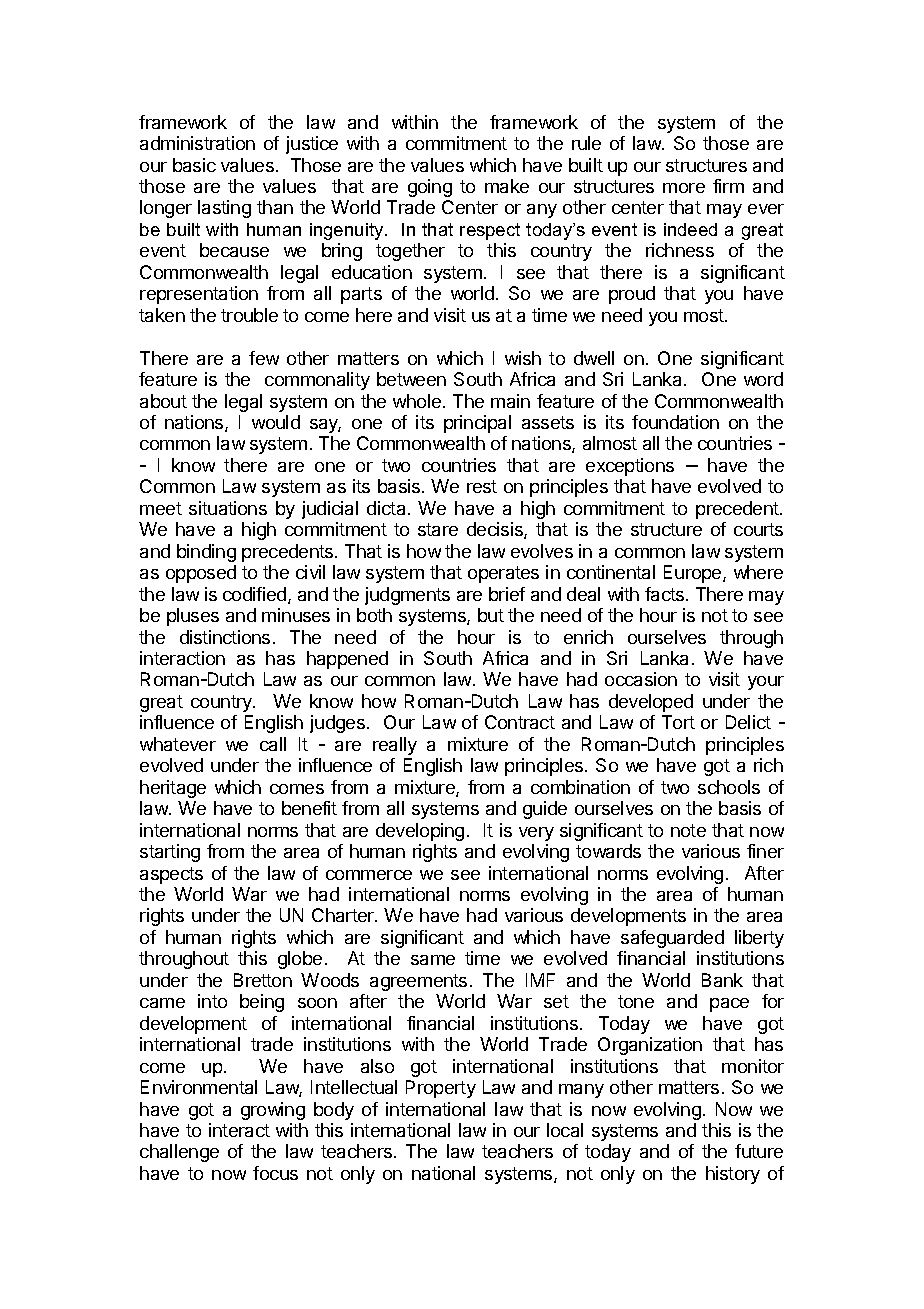  Describe the element at coordinates (641, 679) in the document. I see `occasion` at that location.
